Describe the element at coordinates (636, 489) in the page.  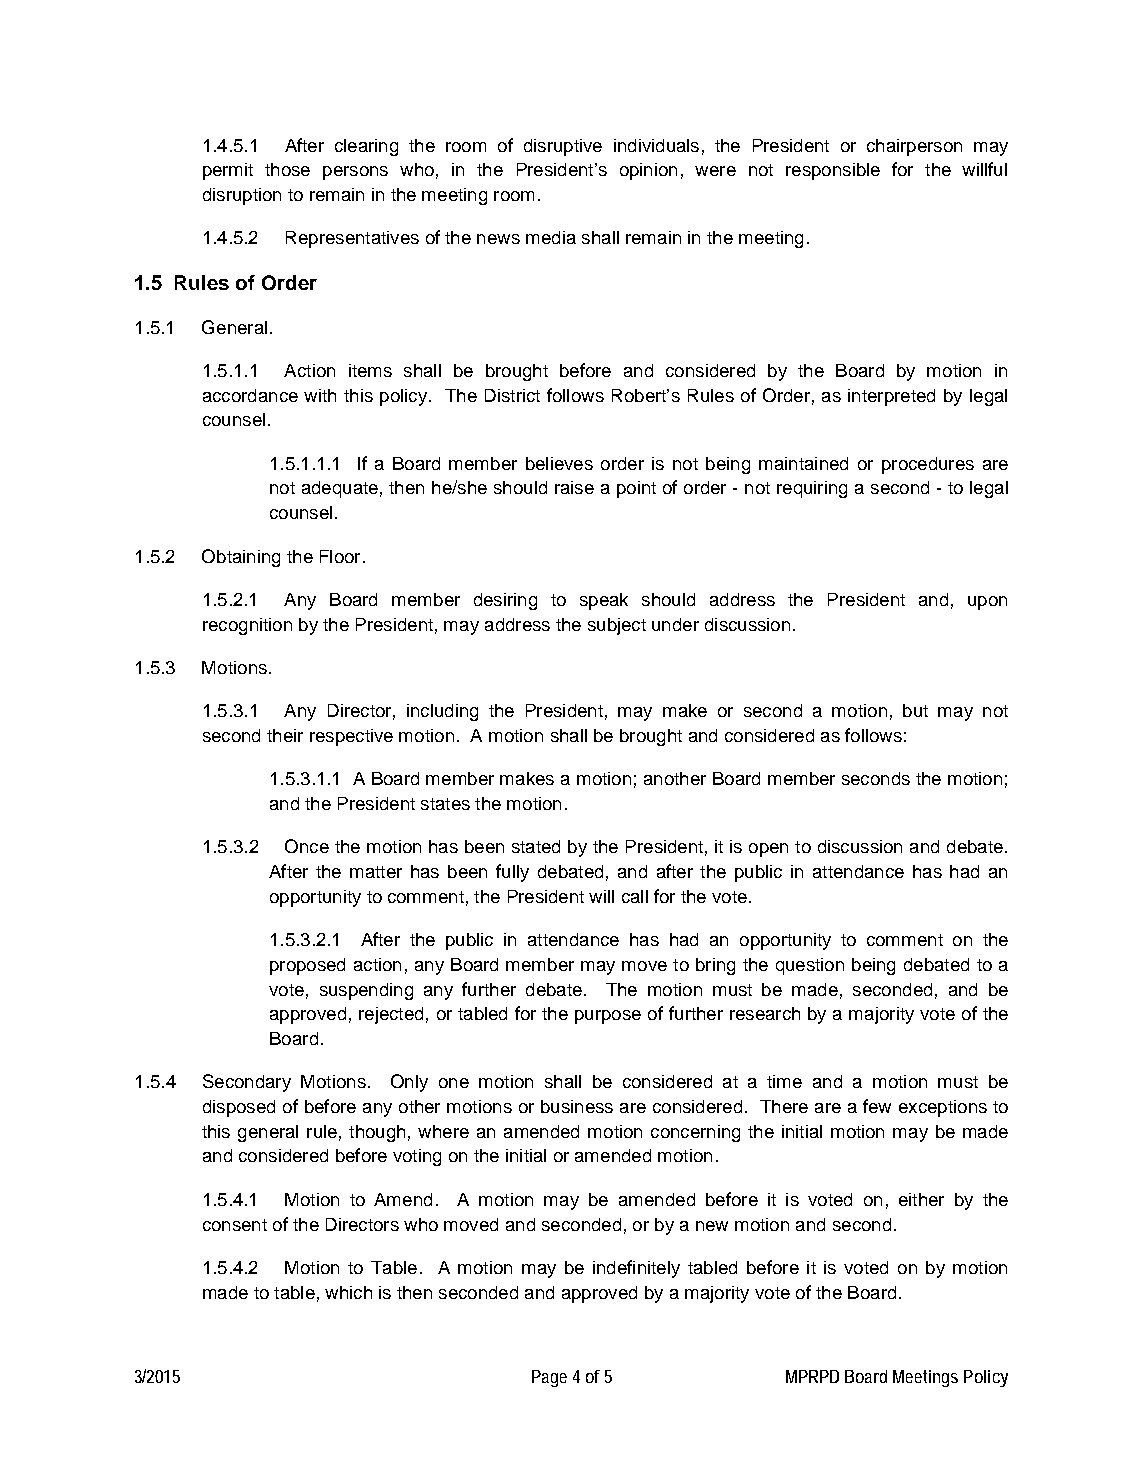
I see `point` at that location.
